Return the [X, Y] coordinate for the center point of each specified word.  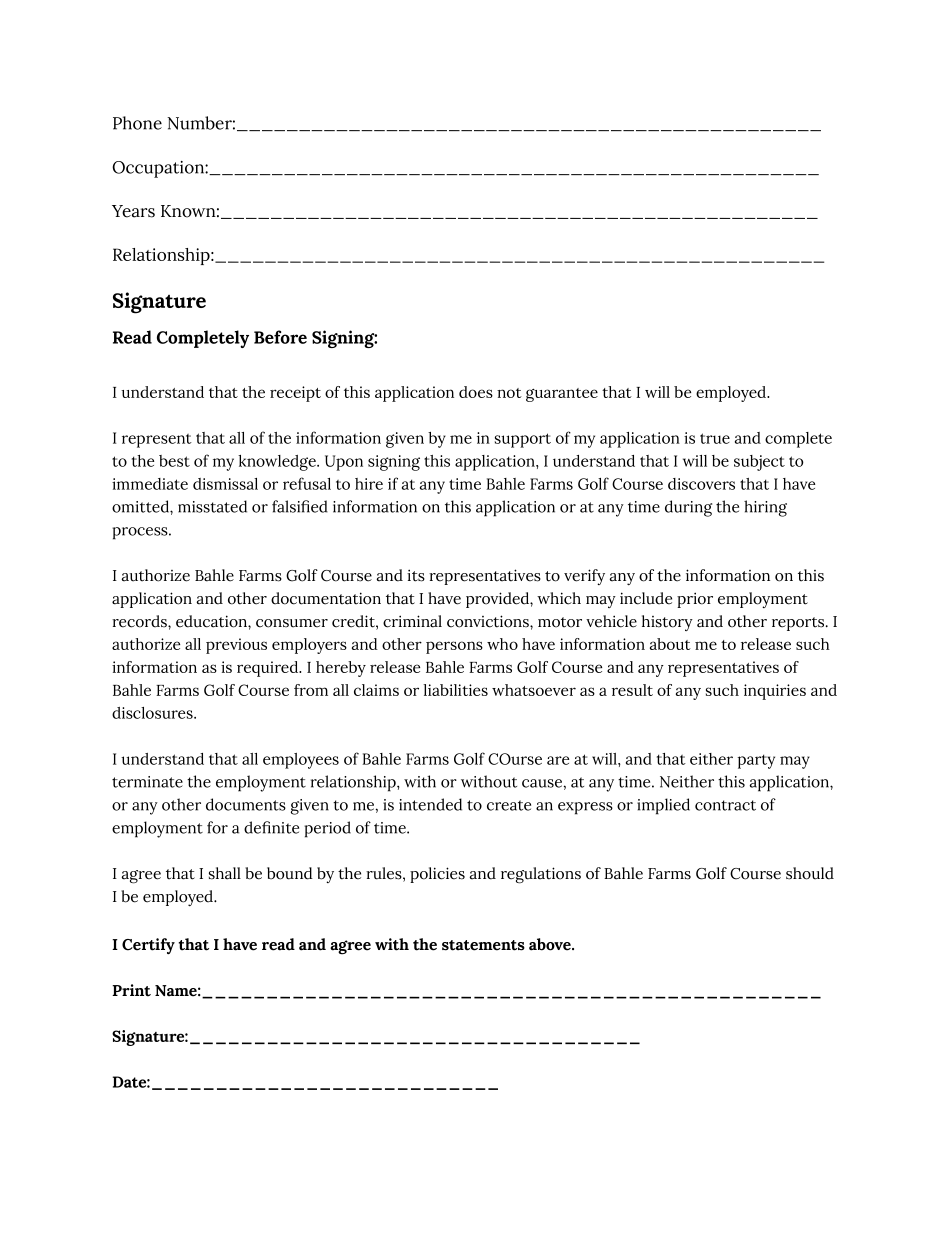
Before [280, 337]
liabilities [455, 690]
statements [483, 945]
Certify [148, 946]
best [174, 461]
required [268, 669]
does [476, 392]
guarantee [562, 395]
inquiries [775, 692]
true [715, 438]
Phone [137, 123]
